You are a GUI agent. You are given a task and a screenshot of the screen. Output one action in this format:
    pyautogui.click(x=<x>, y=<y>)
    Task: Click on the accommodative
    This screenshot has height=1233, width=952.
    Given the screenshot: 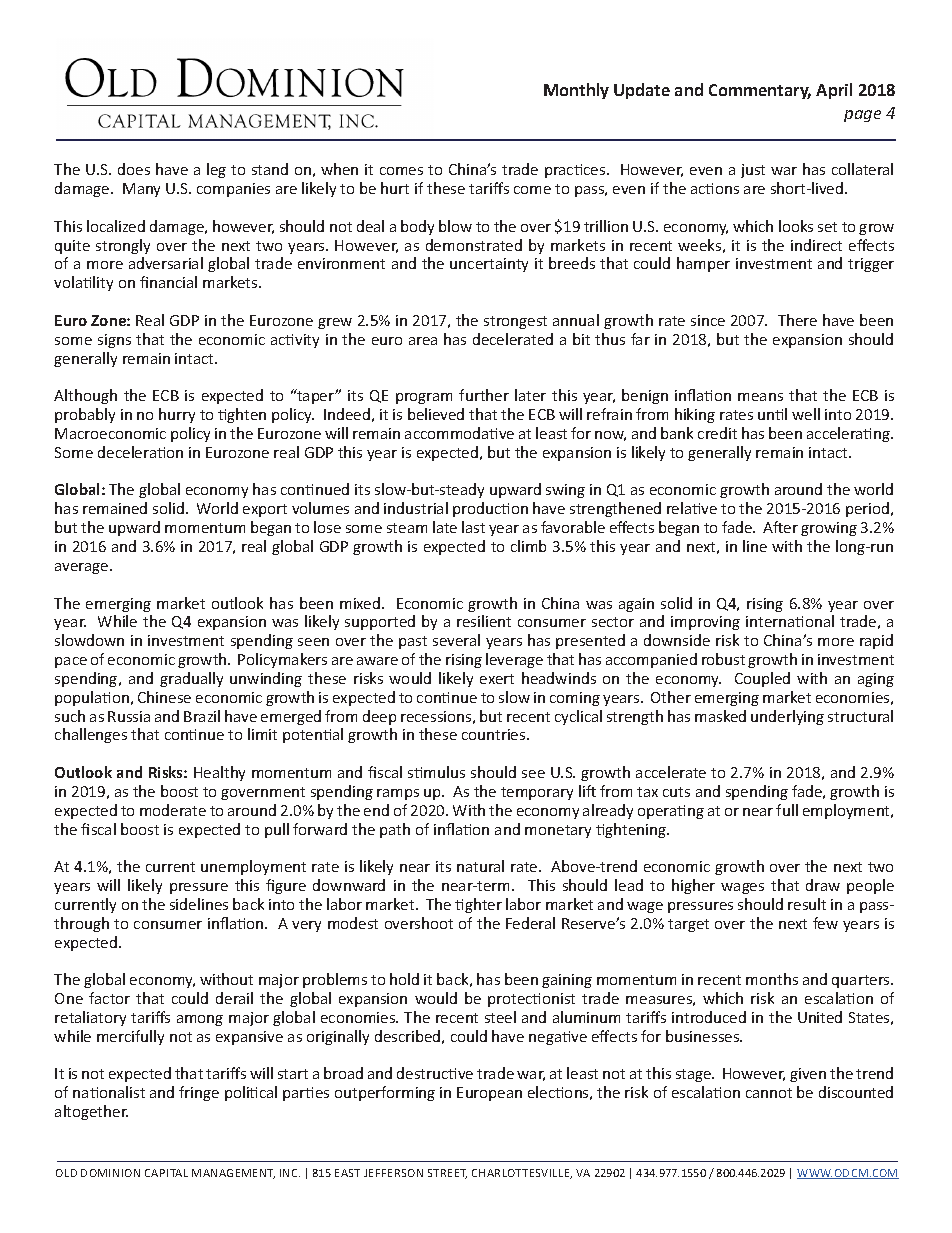 What is the action you would take?
    pyautogui.click(x=459, y=433)
